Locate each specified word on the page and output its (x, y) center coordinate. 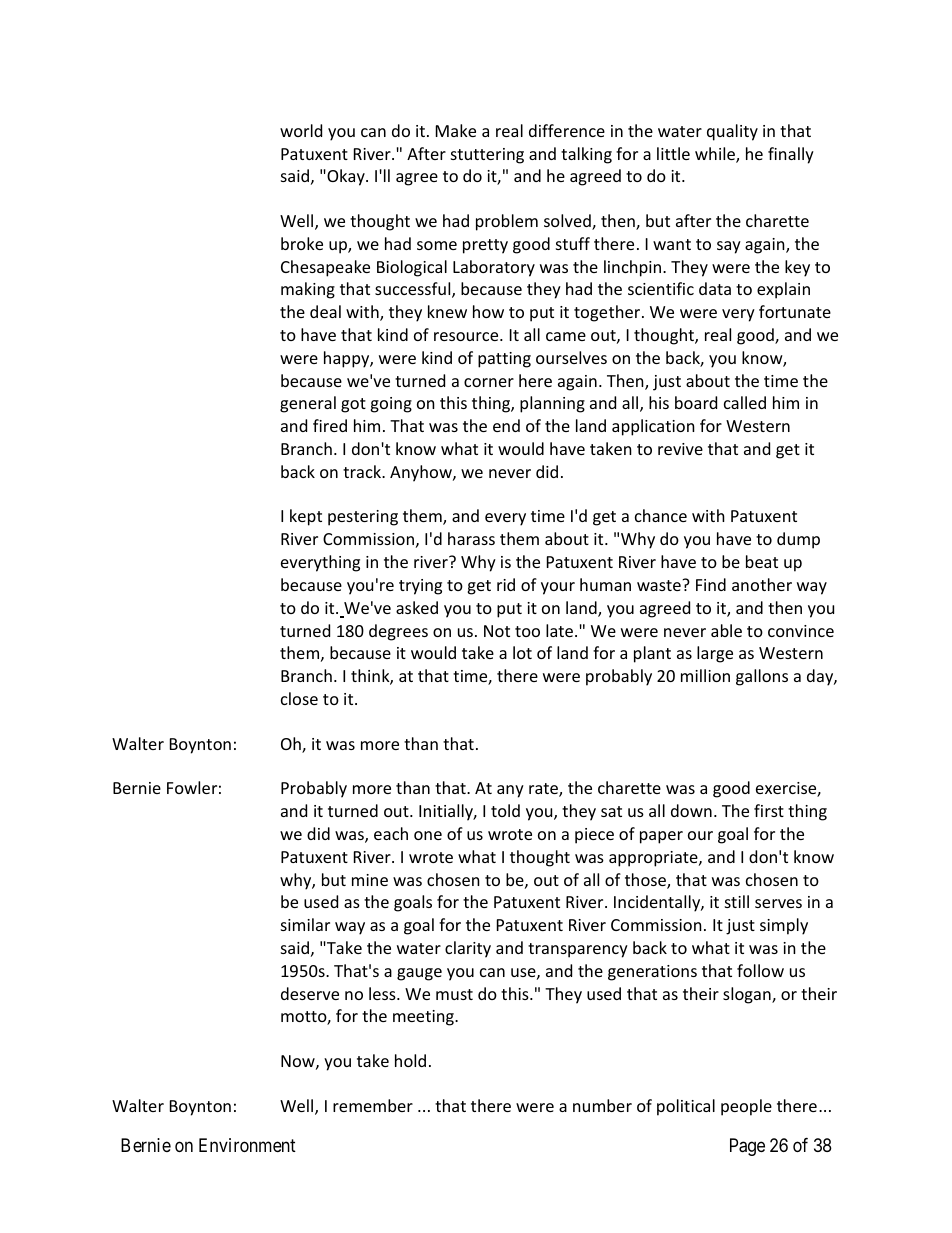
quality (732, 132)
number (602, 1105)
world (301, 130)
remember (373, 1105)
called (745, 402)
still (737, 901)
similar (305, 924)
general (308, 404)
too (527, 631)
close (299, 698)
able (726, 630)
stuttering (487, 156)
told (505, 810)
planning (552, 404)
